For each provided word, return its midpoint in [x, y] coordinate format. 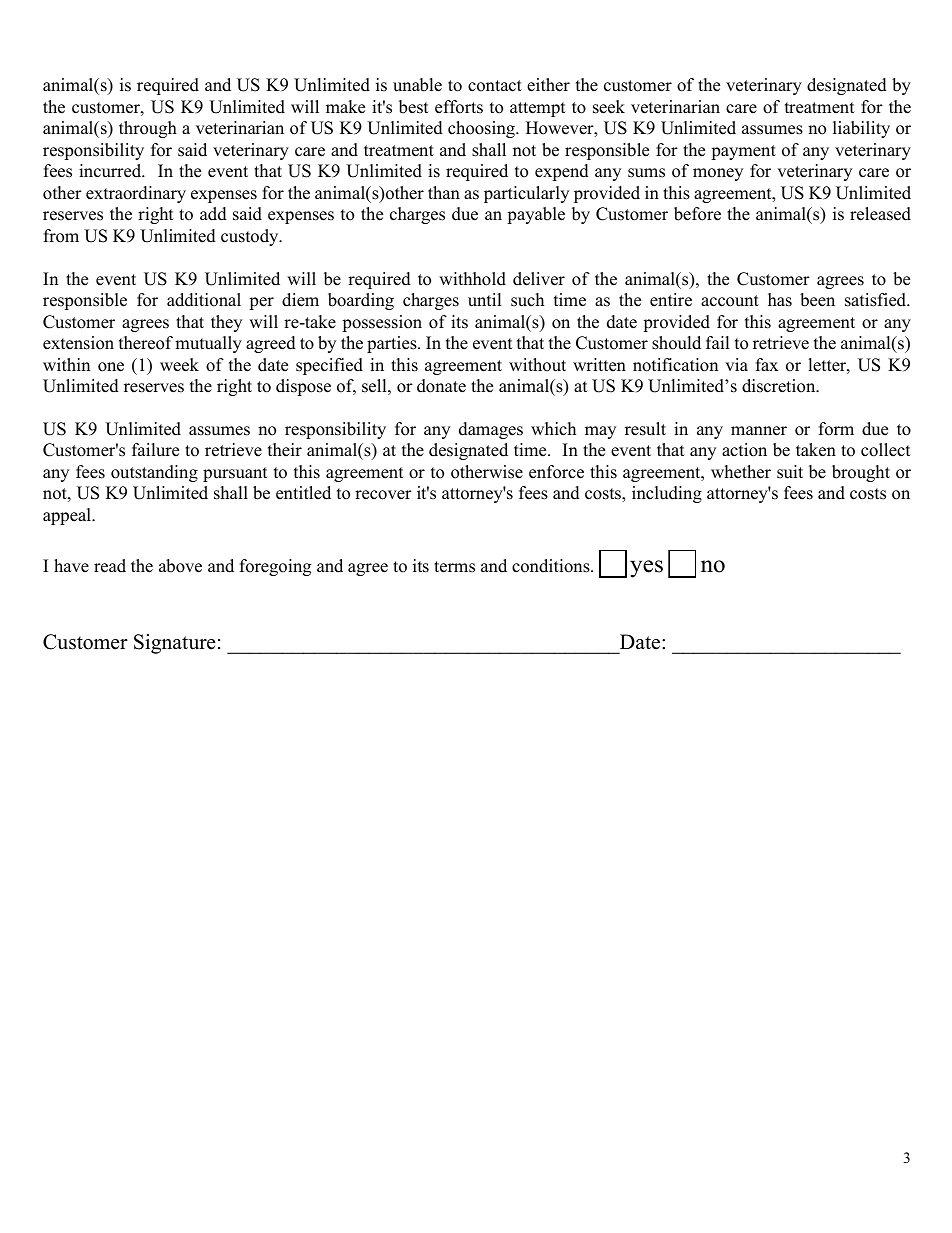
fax [767, 364]
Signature [175, 644]
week [179, 365]
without [537, 365]
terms [454, 567]
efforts [459, 107]
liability [861, 129]
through [148, 129]
